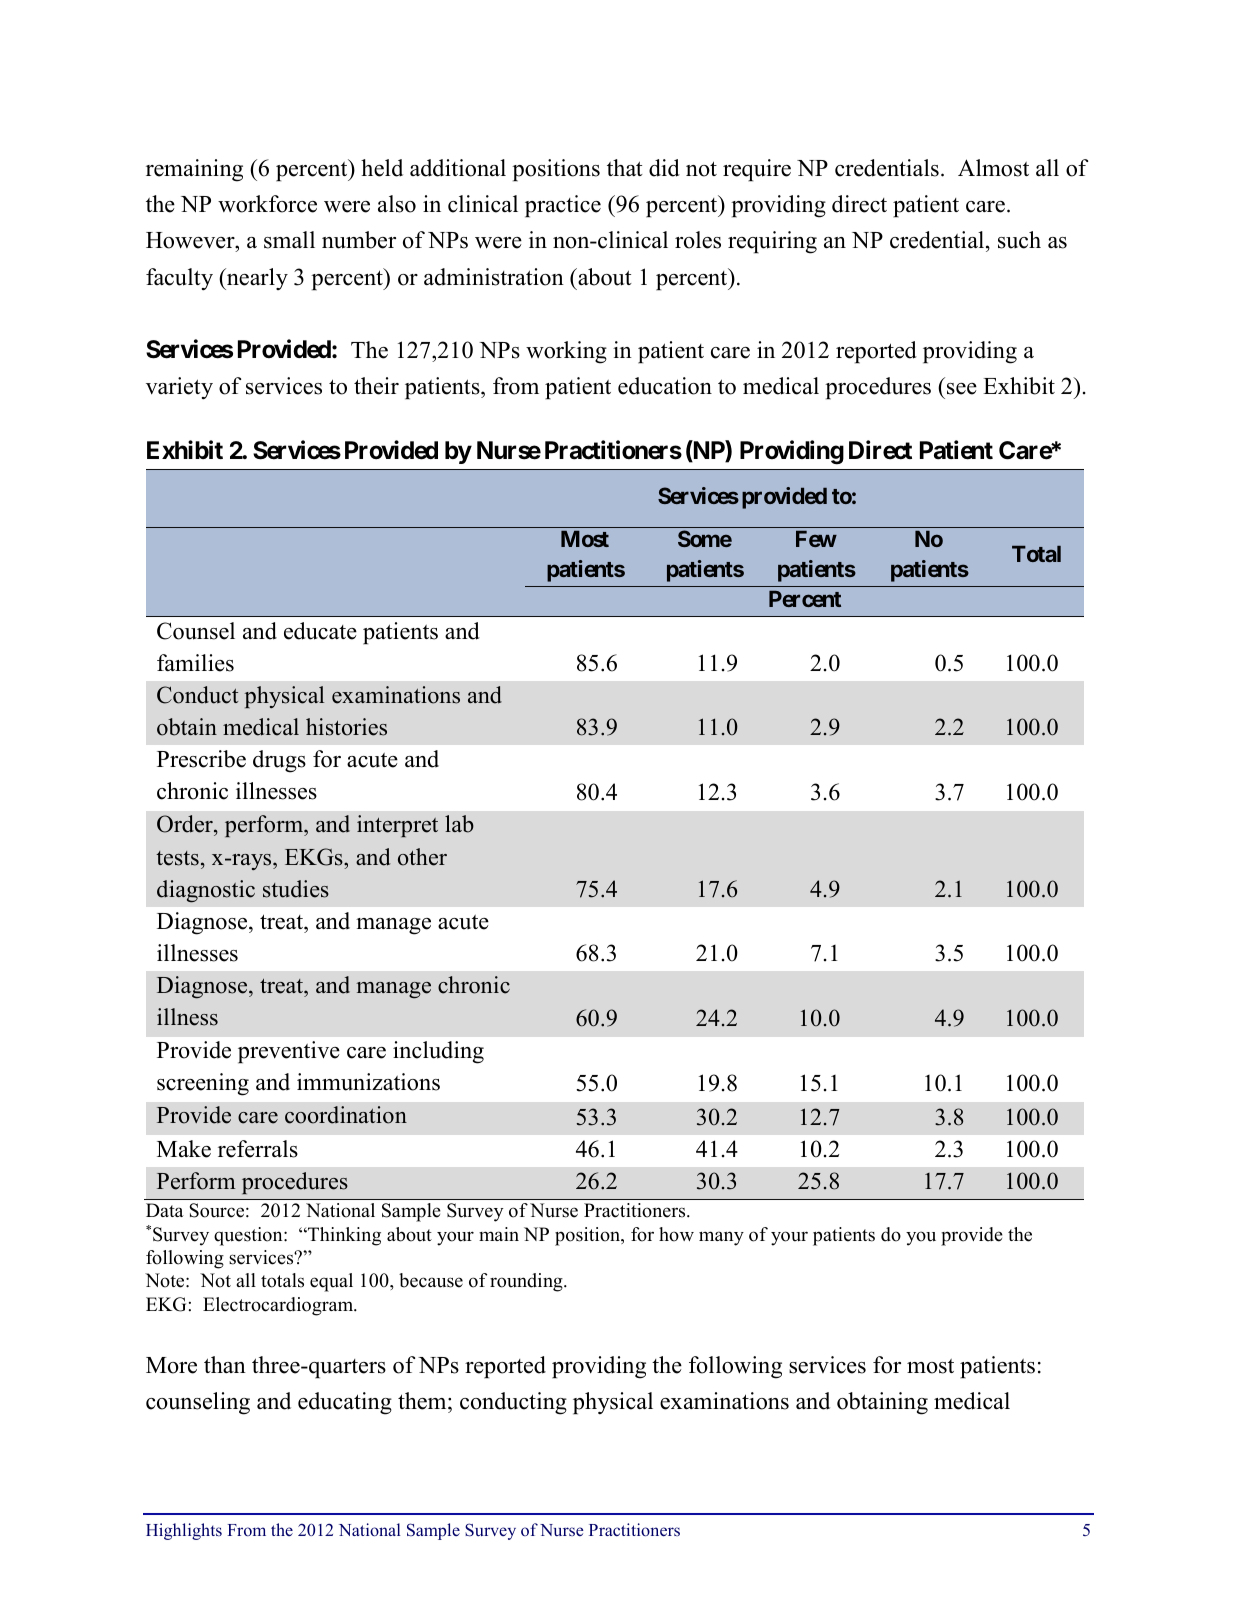  Describe the element at coordinates (962, 389) in the screenshot. I see `see` at that location.
